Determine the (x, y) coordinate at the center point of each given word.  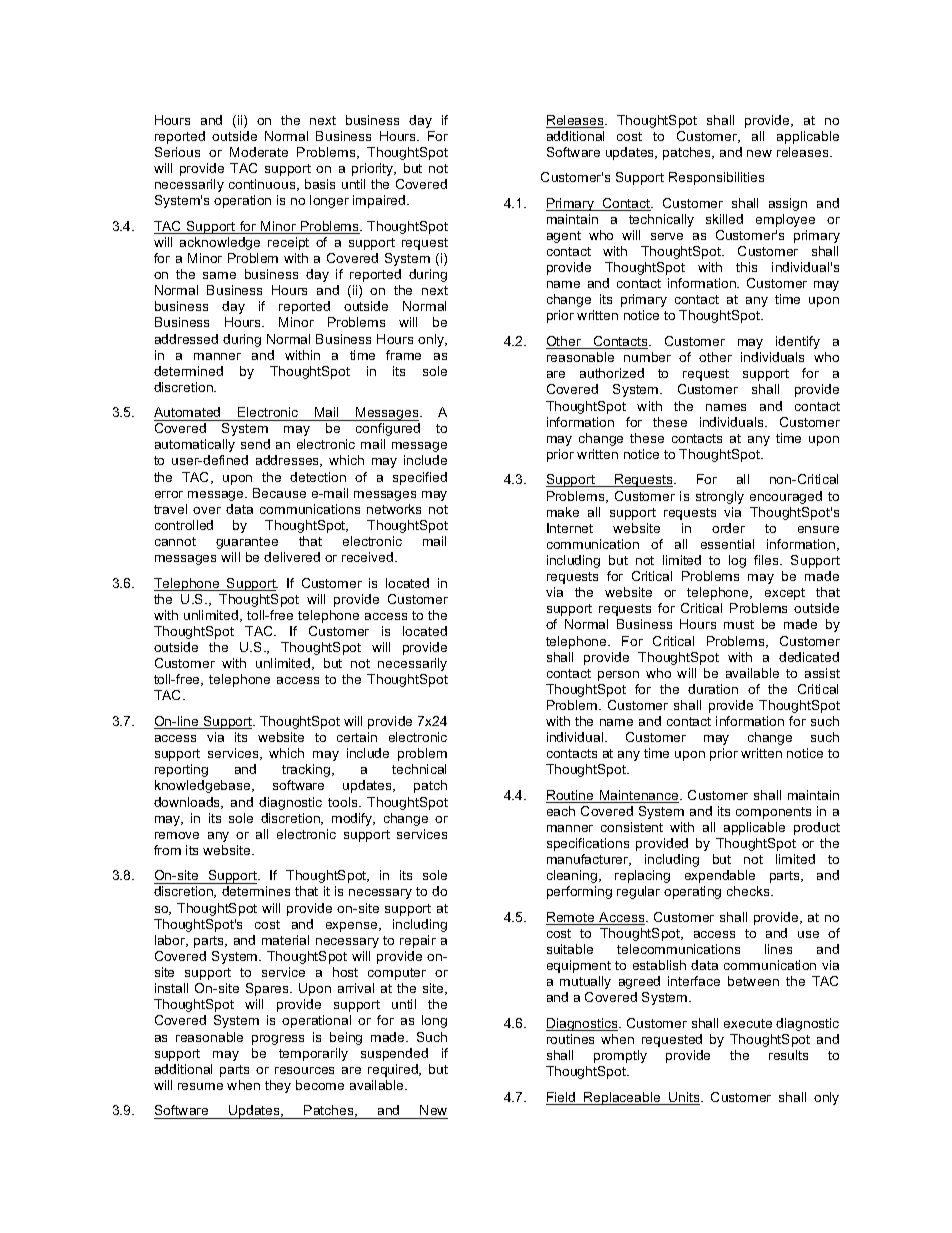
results (788, 1055)
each (561, 811)
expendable (720, 876)
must (739, 624)
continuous (263, 185)
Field (562, 1098)
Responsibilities (716, 178)
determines (256, 891)
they (278, 1086)
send (255, 444)
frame (403, 355)
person (618, 676)
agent (564, 237)
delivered (292, 557)
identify (798, 342)
